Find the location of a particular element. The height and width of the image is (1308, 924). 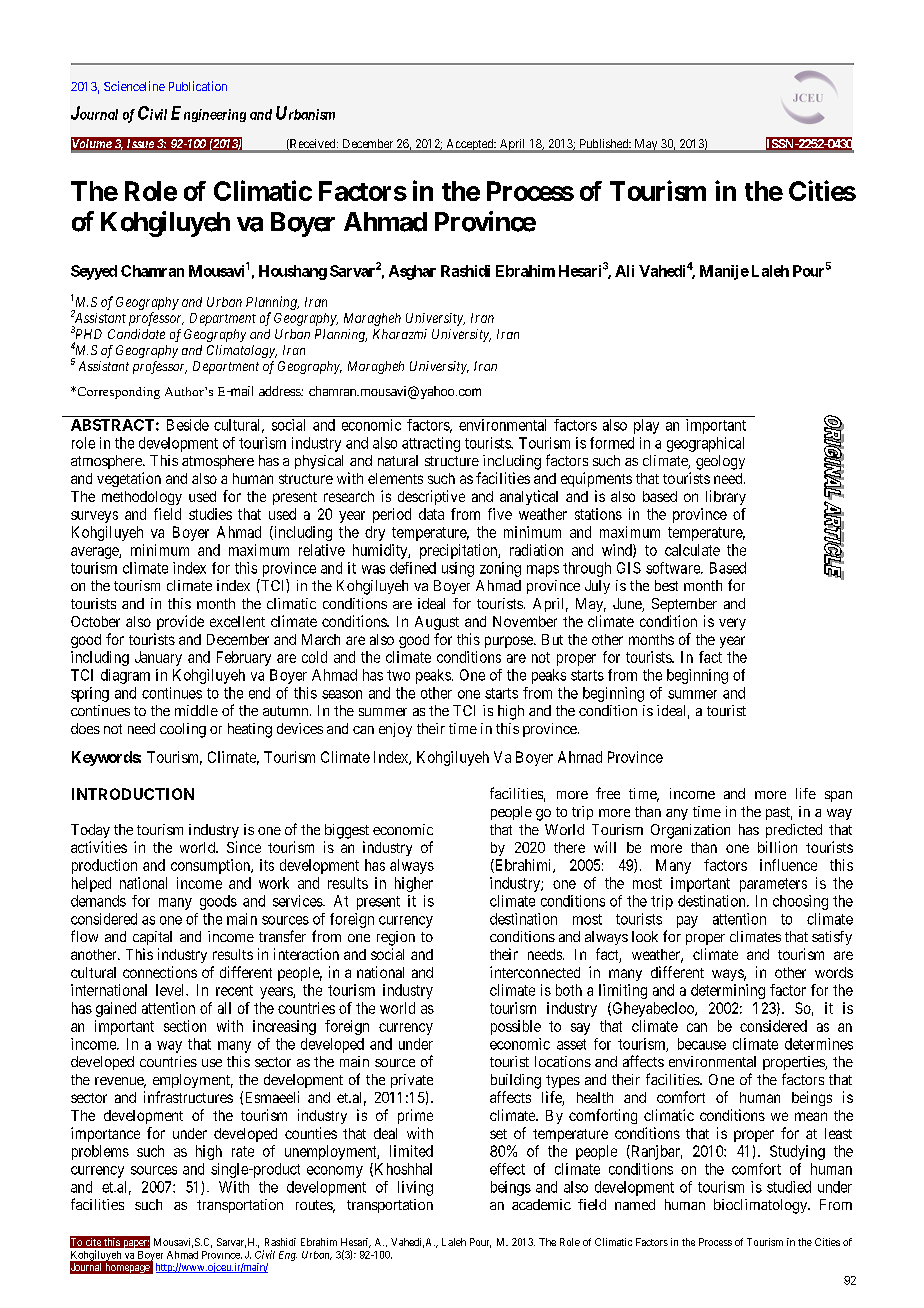

Beside is located at coordinates (188, 425).
